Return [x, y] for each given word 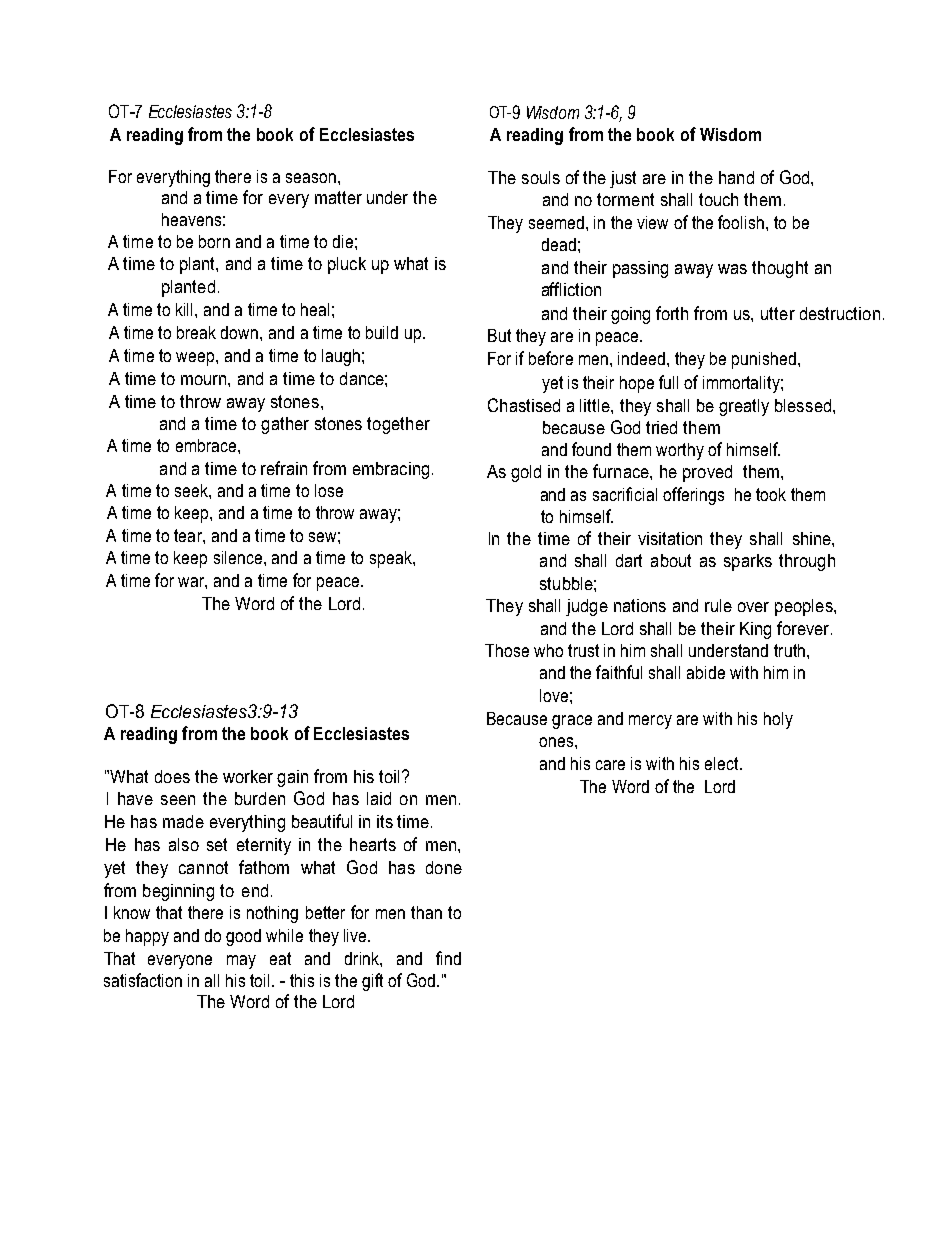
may [241, 962]
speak [392, 559]
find [448, 958]
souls [541, 177]
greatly [744, 407]
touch [718, 199]
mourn [205, 380]
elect [723, 763]
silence [238, 557]
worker [248, 776]
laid [379, 798]
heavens [191, 219]
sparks [748, 562]
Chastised [524, 405]
